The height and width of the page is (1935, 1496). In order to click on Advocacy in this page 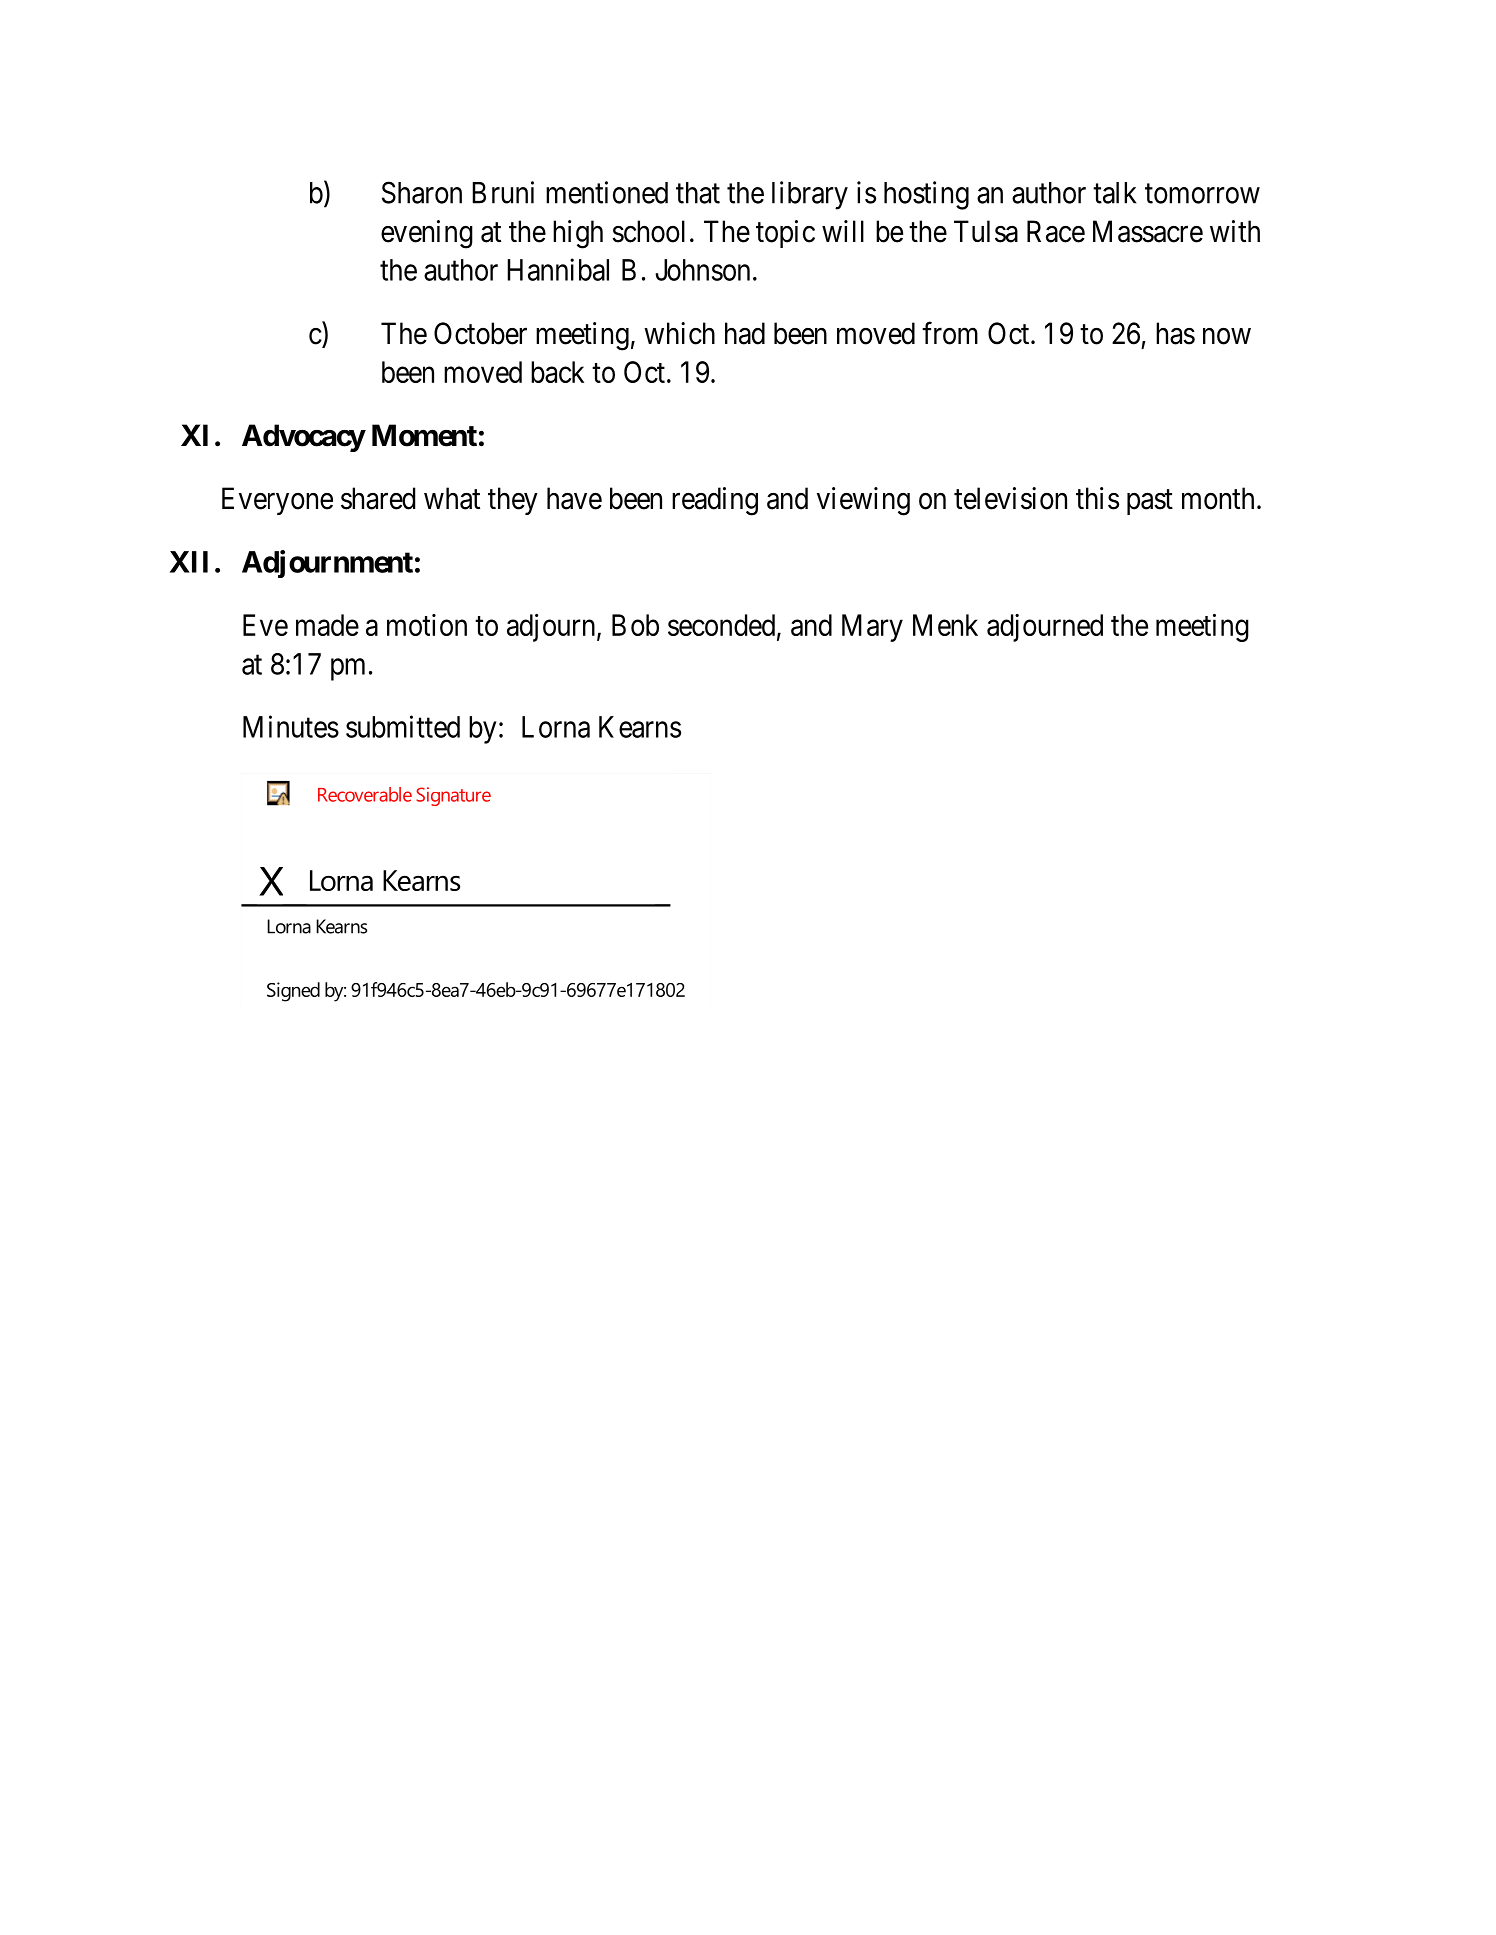, I will do `click(303, 438)`.
